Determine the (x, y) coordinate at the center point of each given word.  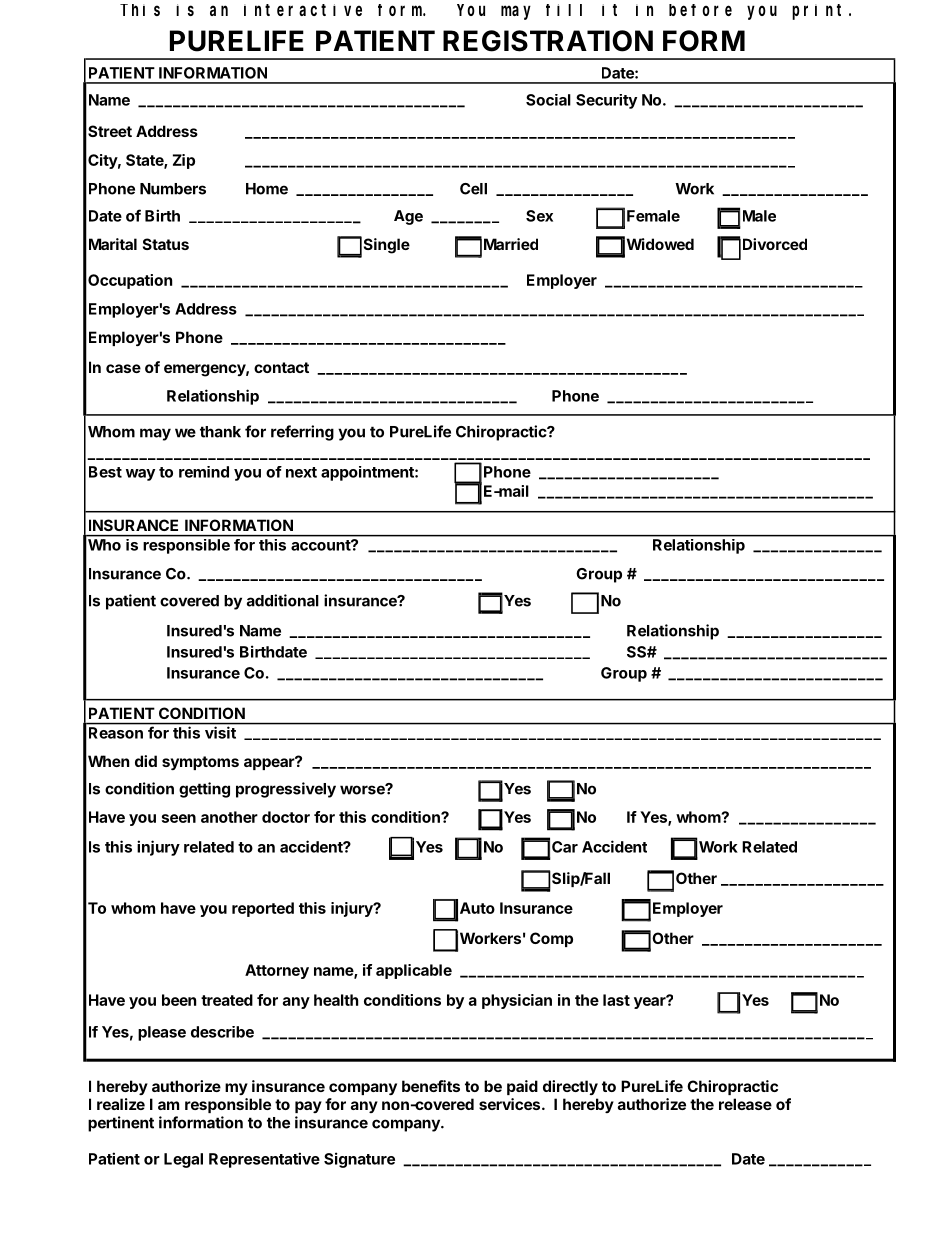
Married (511, 244)
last (616, 1000)
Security (606, 101)
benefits (431, 1086)
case (123, 368)
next (301, 472)
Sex (539, 216)
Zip (184, 161)
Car (565, 847)
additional (283, 600)
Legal (183, 1160)
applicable (414, 971)
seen (179, 818)
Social (548, 100)
